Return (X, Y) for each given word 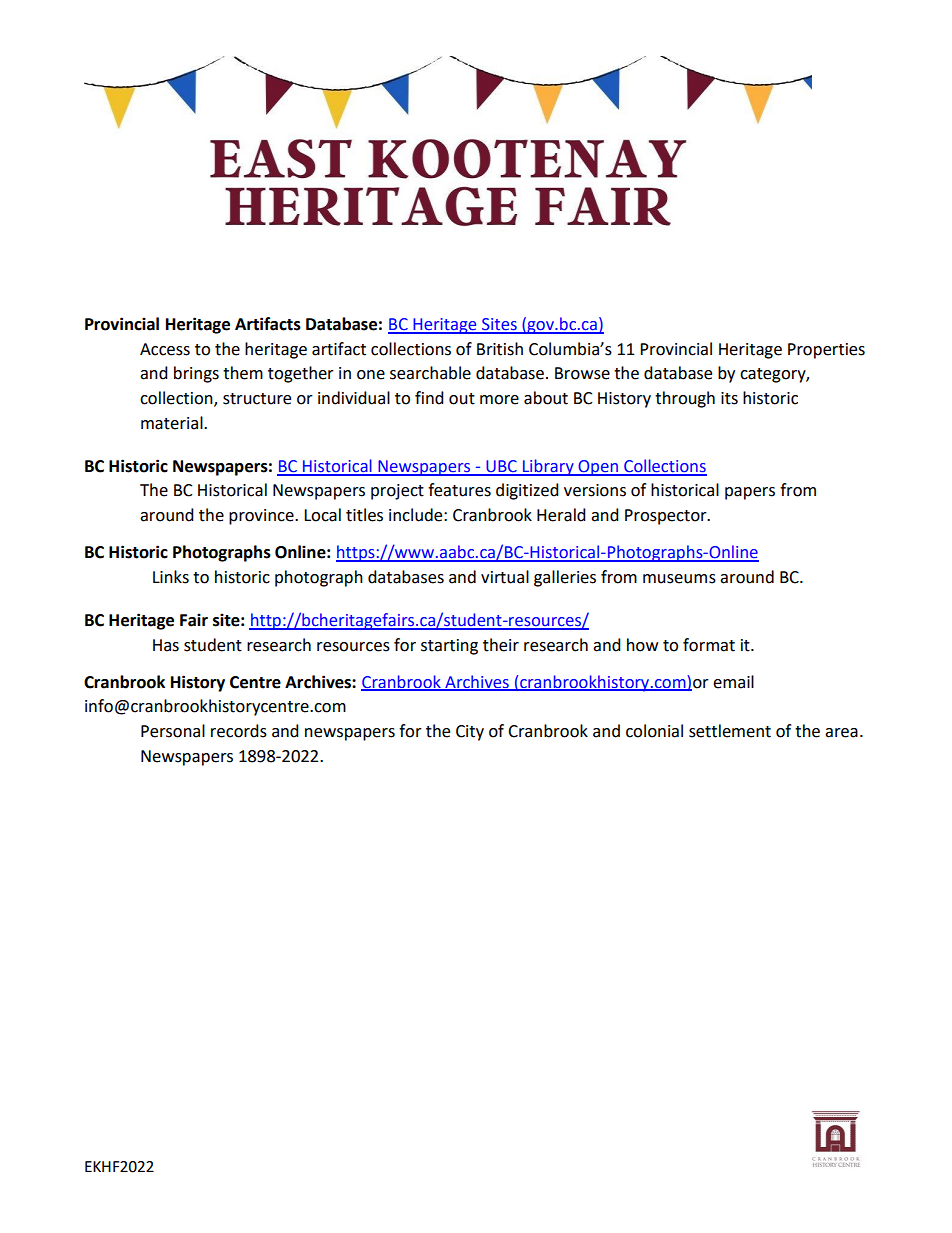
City (470, 733)
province (262, 517)
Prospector (667, 517)
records (239, 731)
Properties (826, 351)
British (500, 349)
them (243, 373)
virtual (505, 577)
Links (171, 577)
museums (679, 579)
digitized (527, 491)
